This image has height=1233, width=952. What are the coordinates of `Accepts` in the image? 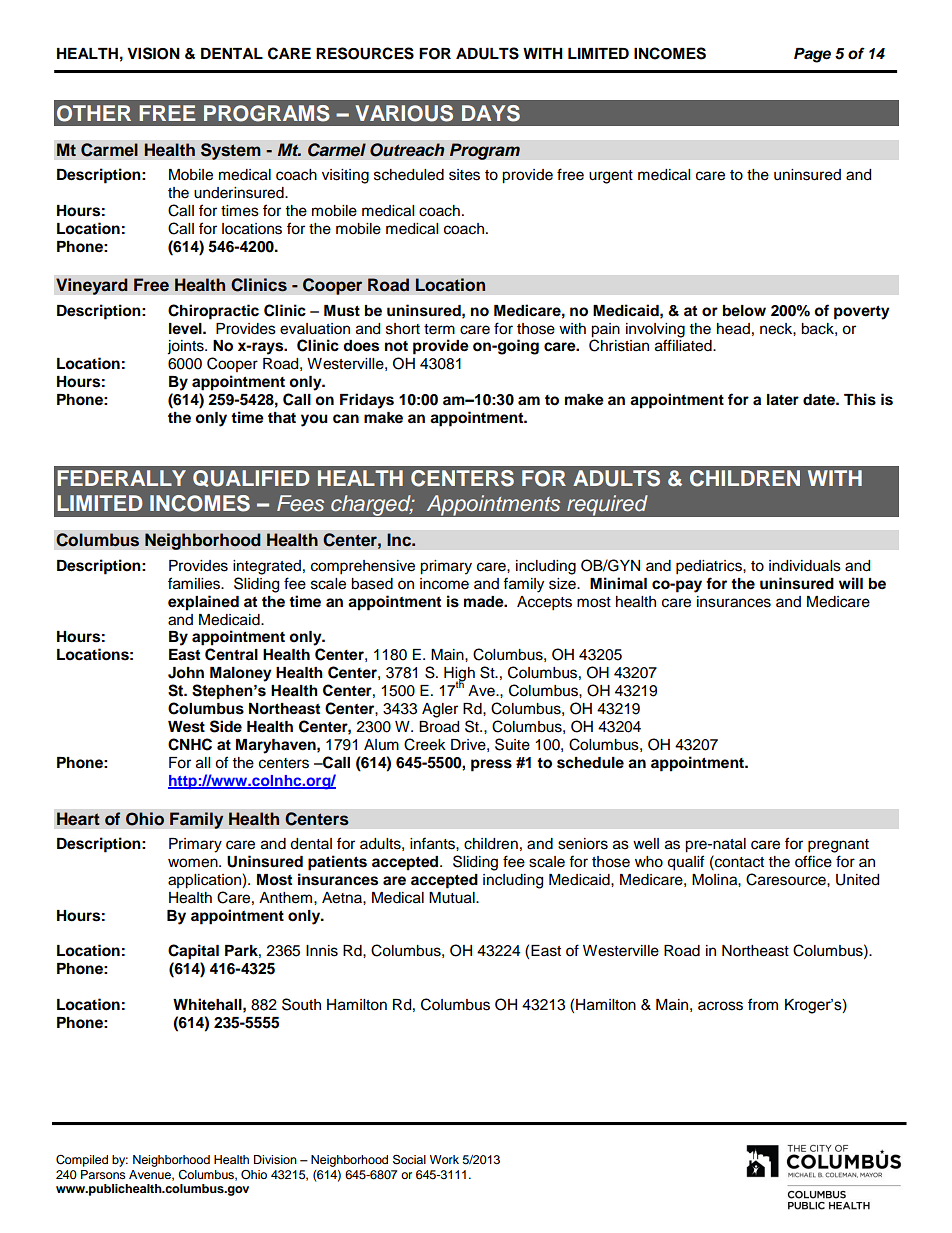 It's located at (544, 603).
